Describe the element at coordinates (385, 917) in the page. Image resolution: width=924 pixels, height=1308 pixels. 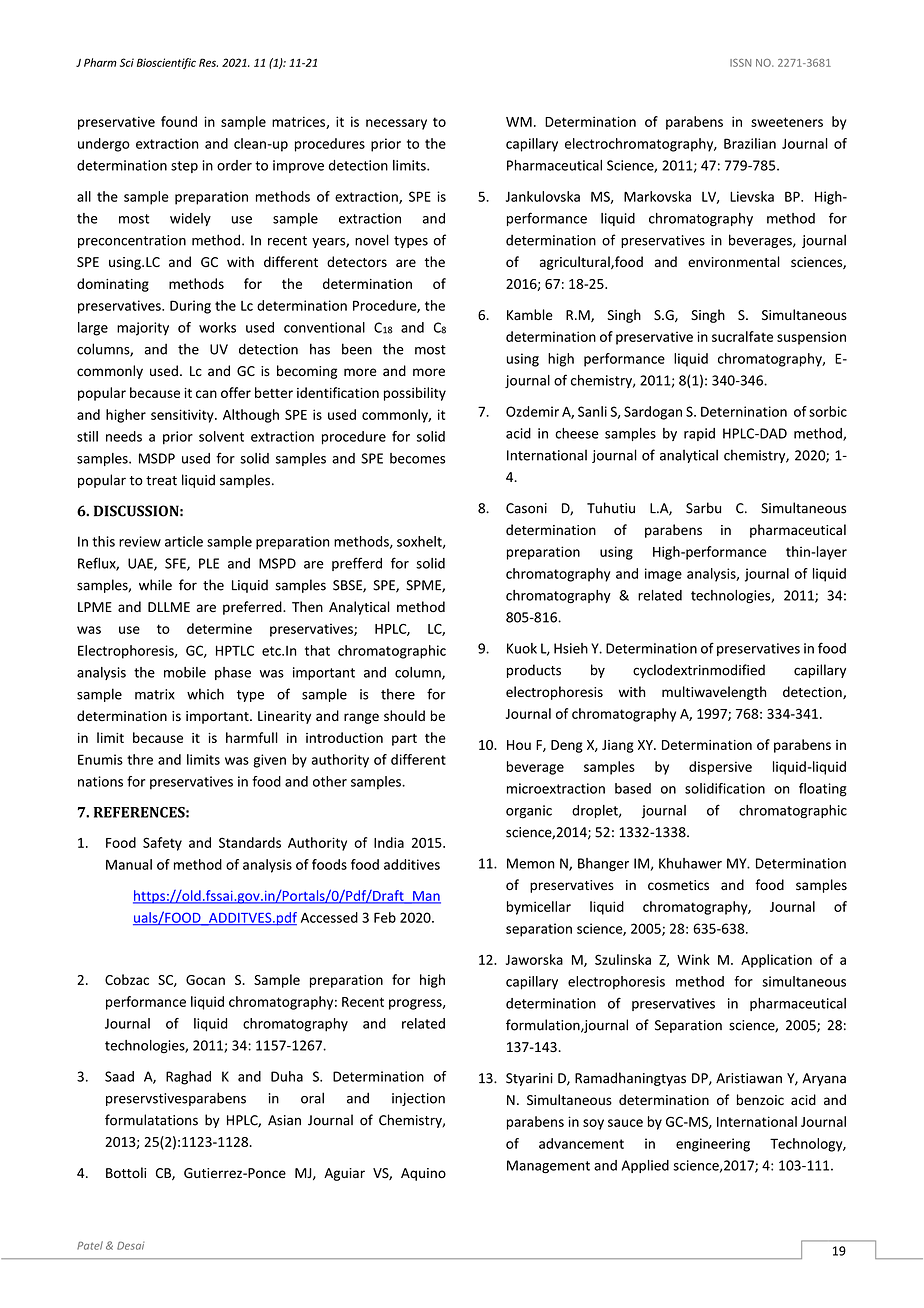
I see `Feb` at that location.
